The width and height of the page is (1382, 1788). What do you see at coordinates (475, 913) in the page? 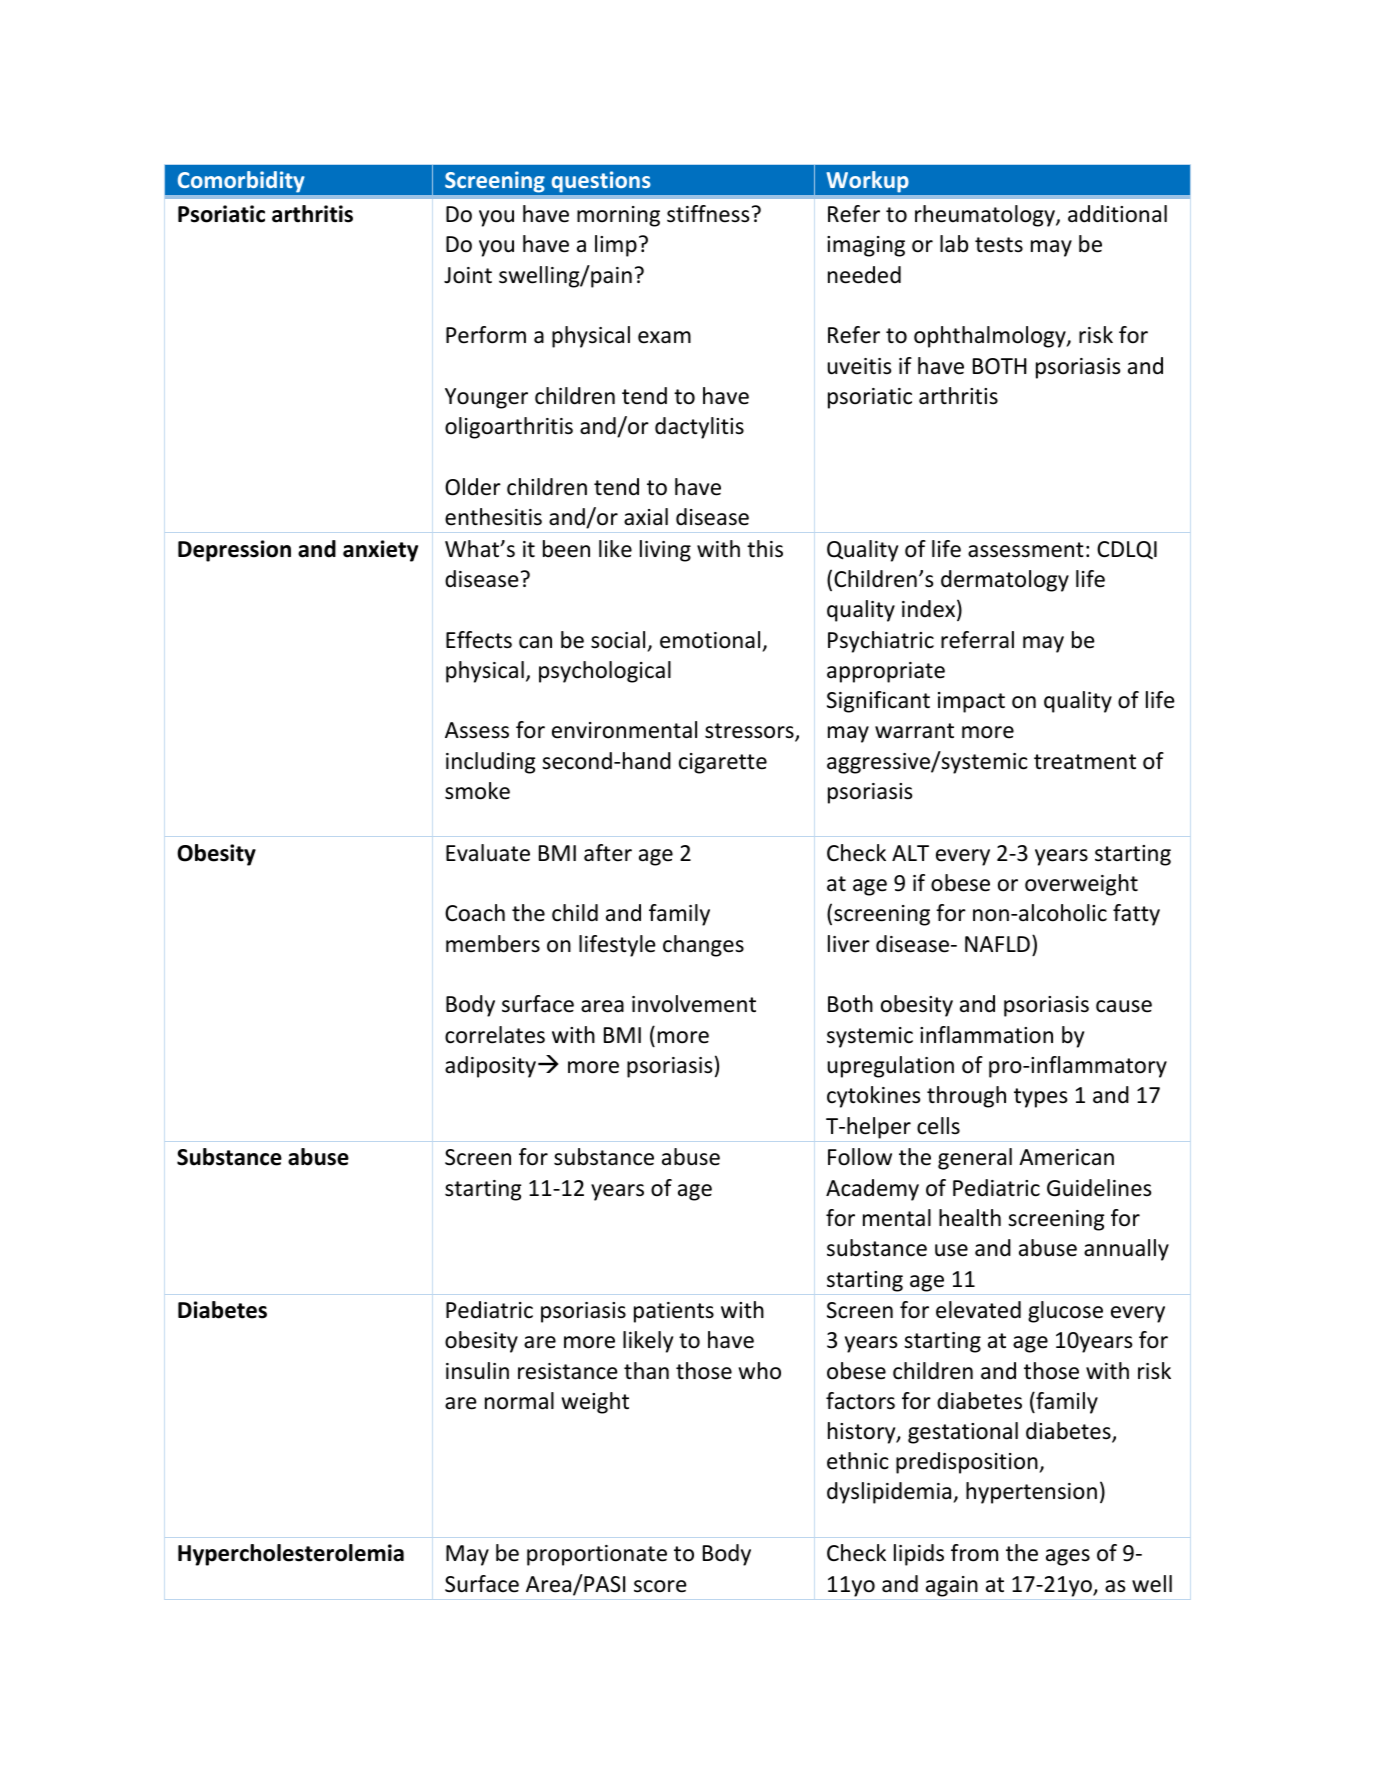
I see `Coach` at bounding box center [475, 913].
